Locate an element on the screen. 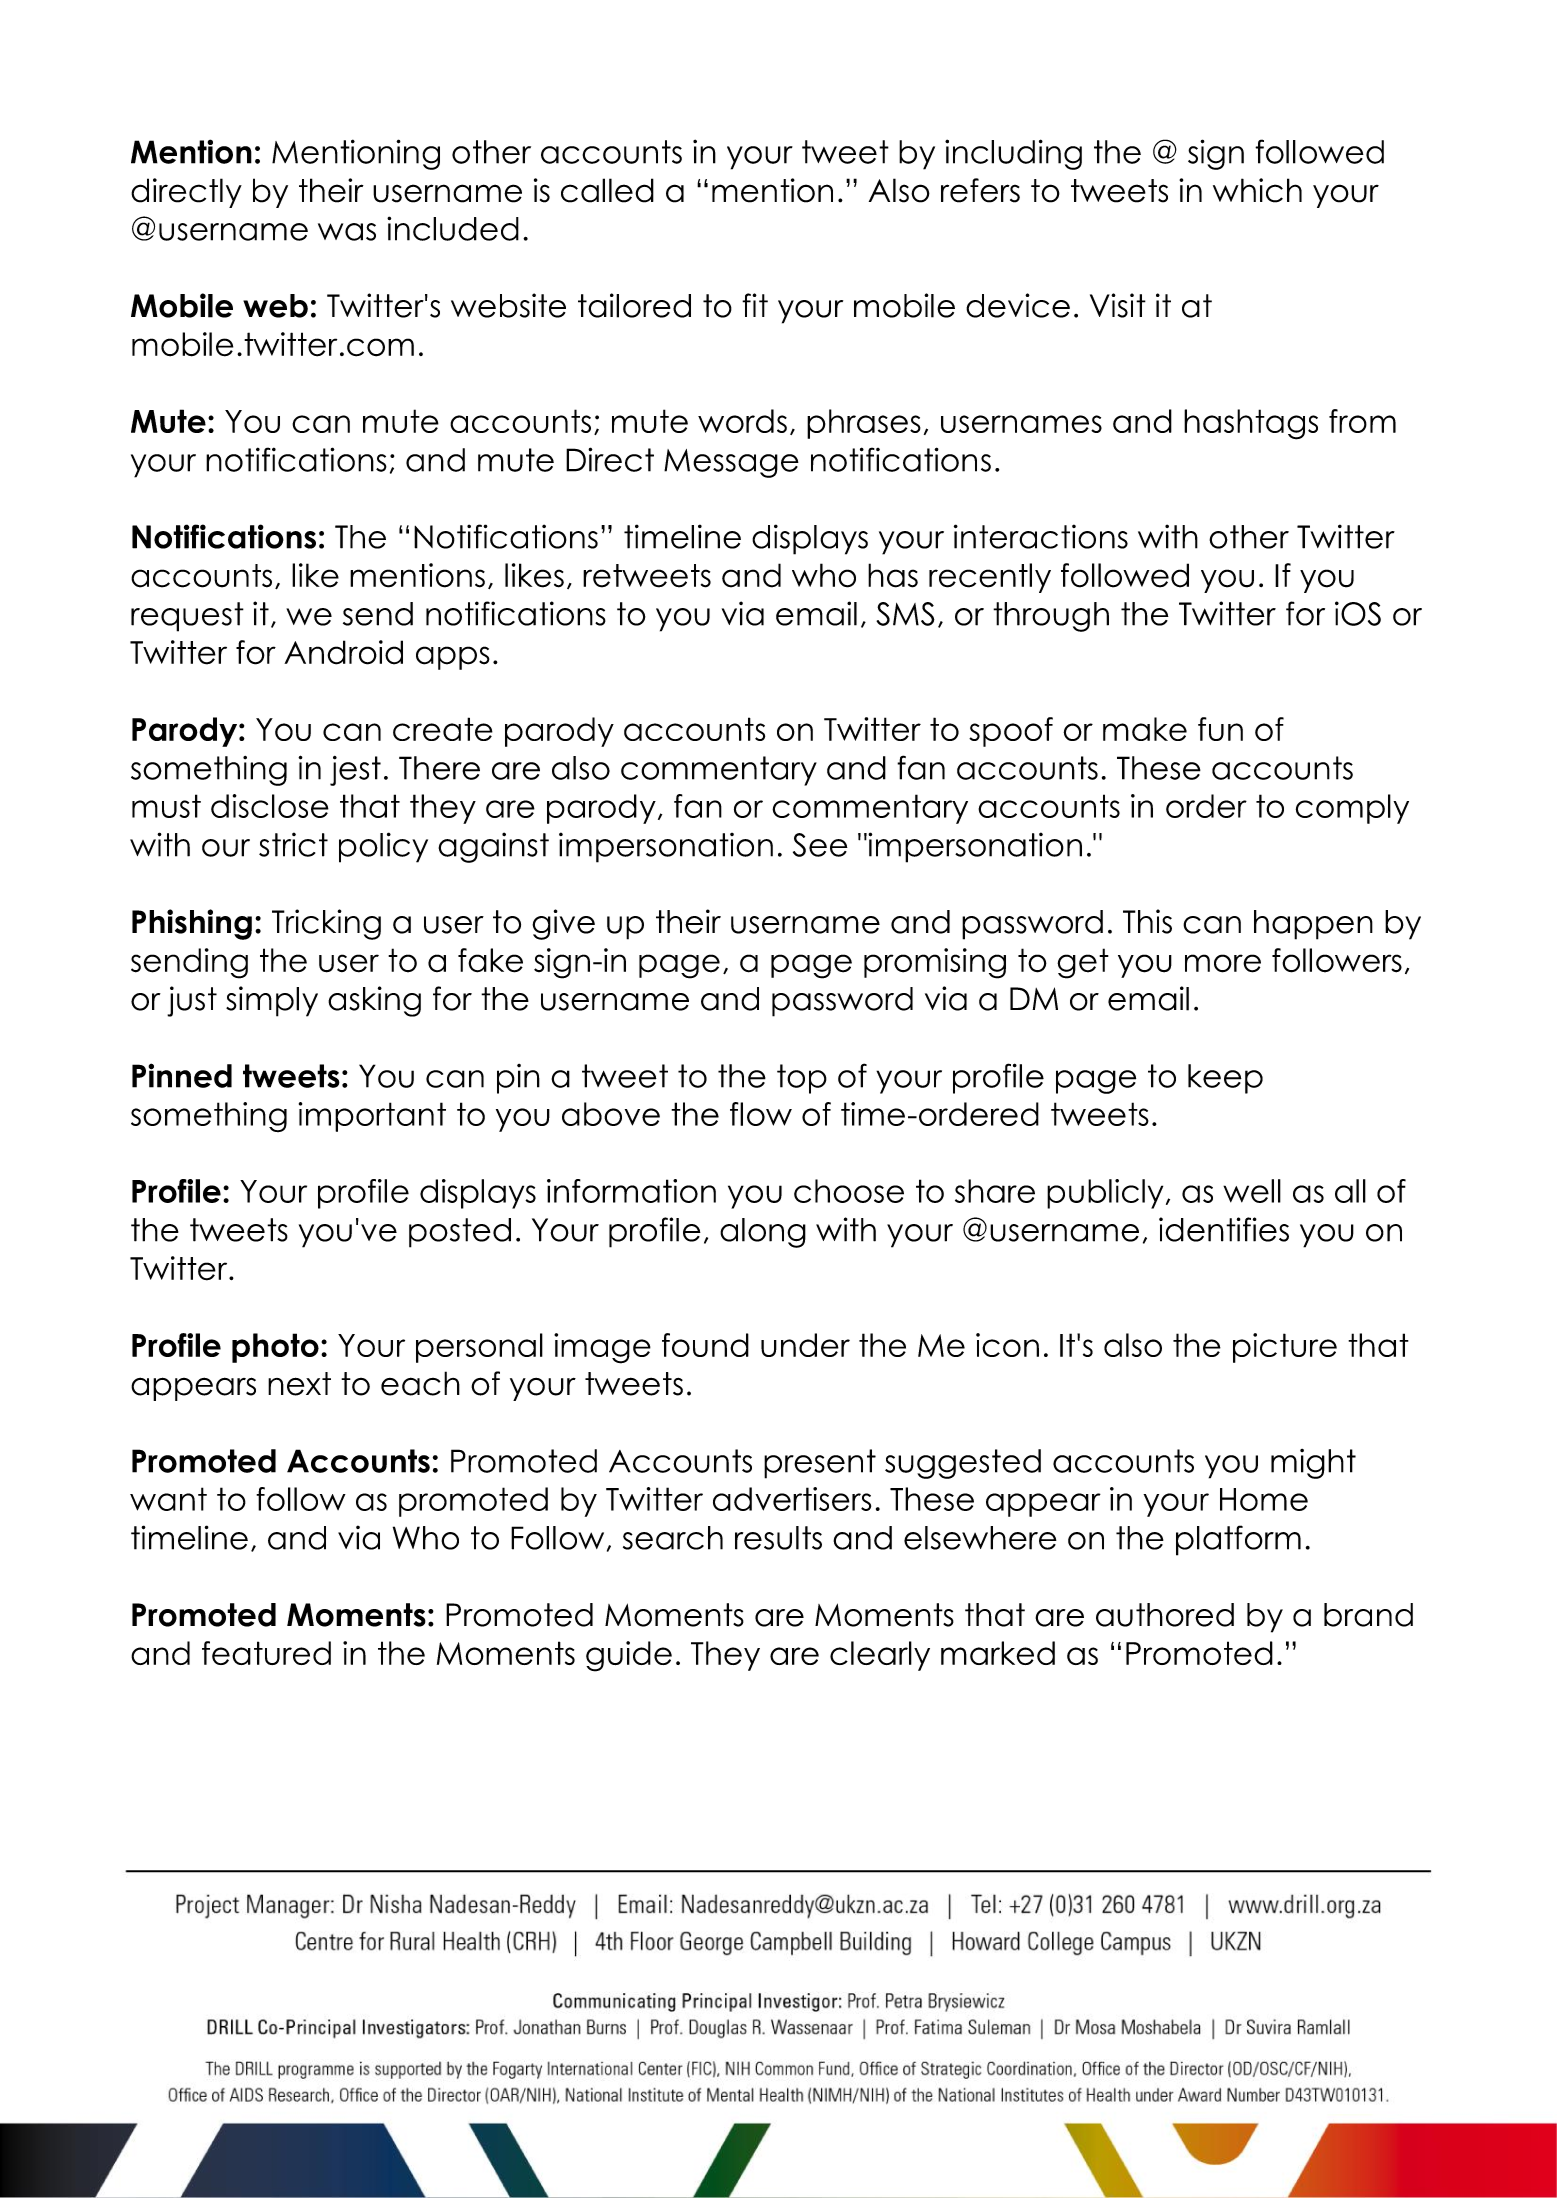  results is located at coordinates (778, 1538).
